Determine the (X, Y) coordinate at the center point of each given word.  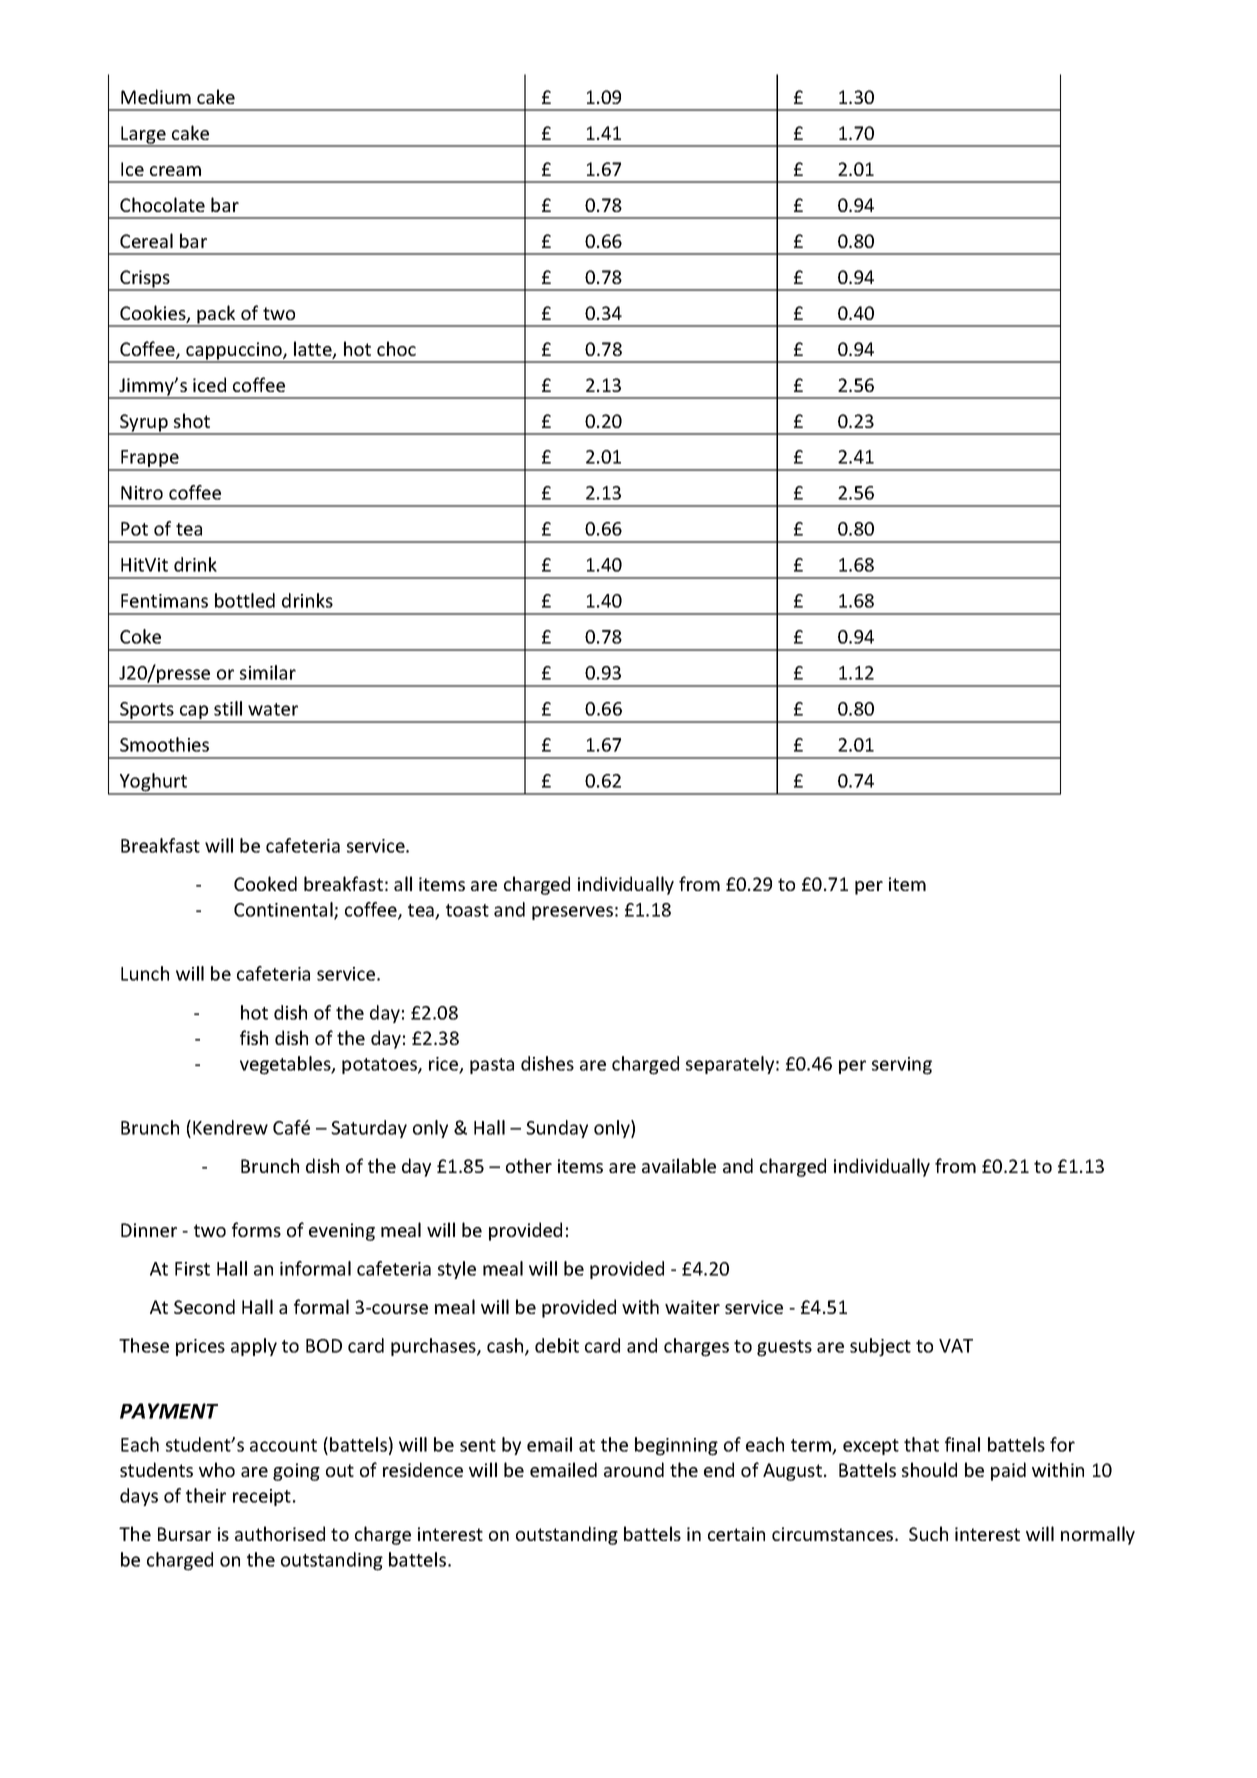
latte (314, 350)
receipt (262, 1497)
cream (175, 171)
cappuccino (234, 352)
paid (1008, 1471)
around (634, 1469)
